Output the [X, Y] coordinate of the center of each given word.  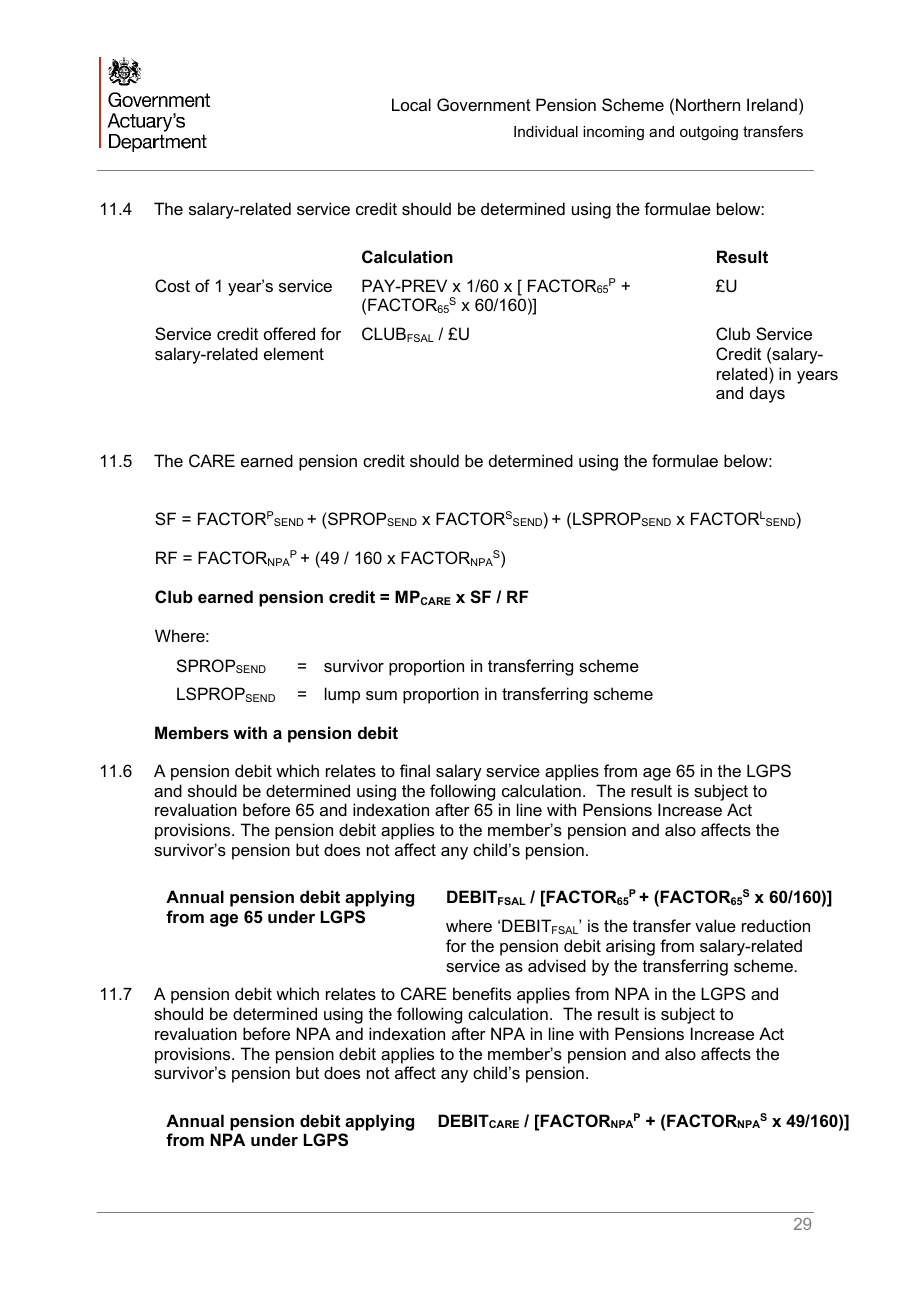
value [715, 925]
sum [381, 695]
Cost [172, 285]
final [415, 770]
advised [557, 965]
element [294, 353]
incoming [613, 133]
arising [630, 947]
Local [411, 104]
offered [289, 333]
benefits [482, 993]
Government [484, 104]
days [767, 394]
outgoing [709, 133]
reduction [776, 925]
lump [342, 695]
